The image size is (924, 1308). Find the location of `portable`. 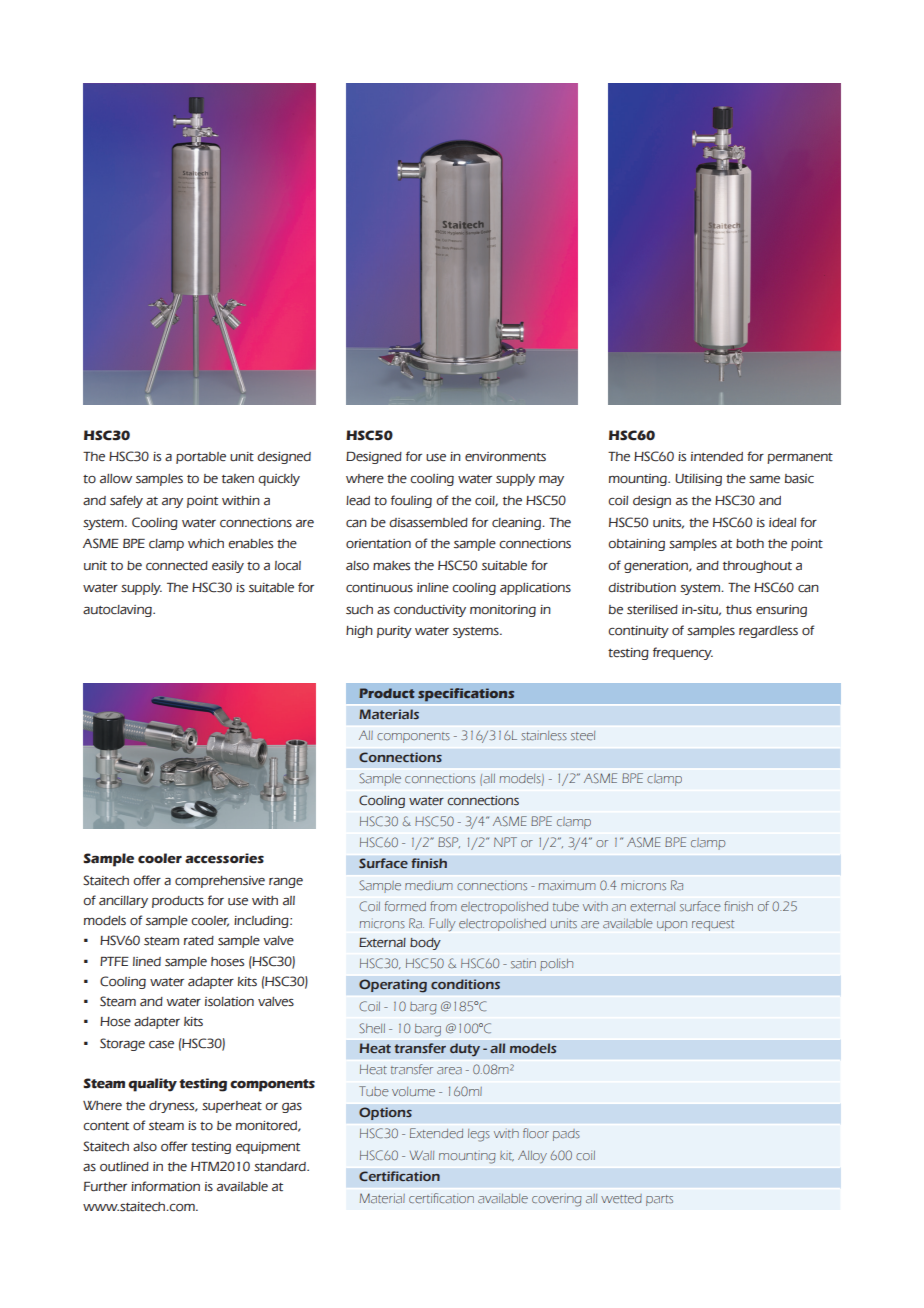

portable is located at coordinates (201, 458).
